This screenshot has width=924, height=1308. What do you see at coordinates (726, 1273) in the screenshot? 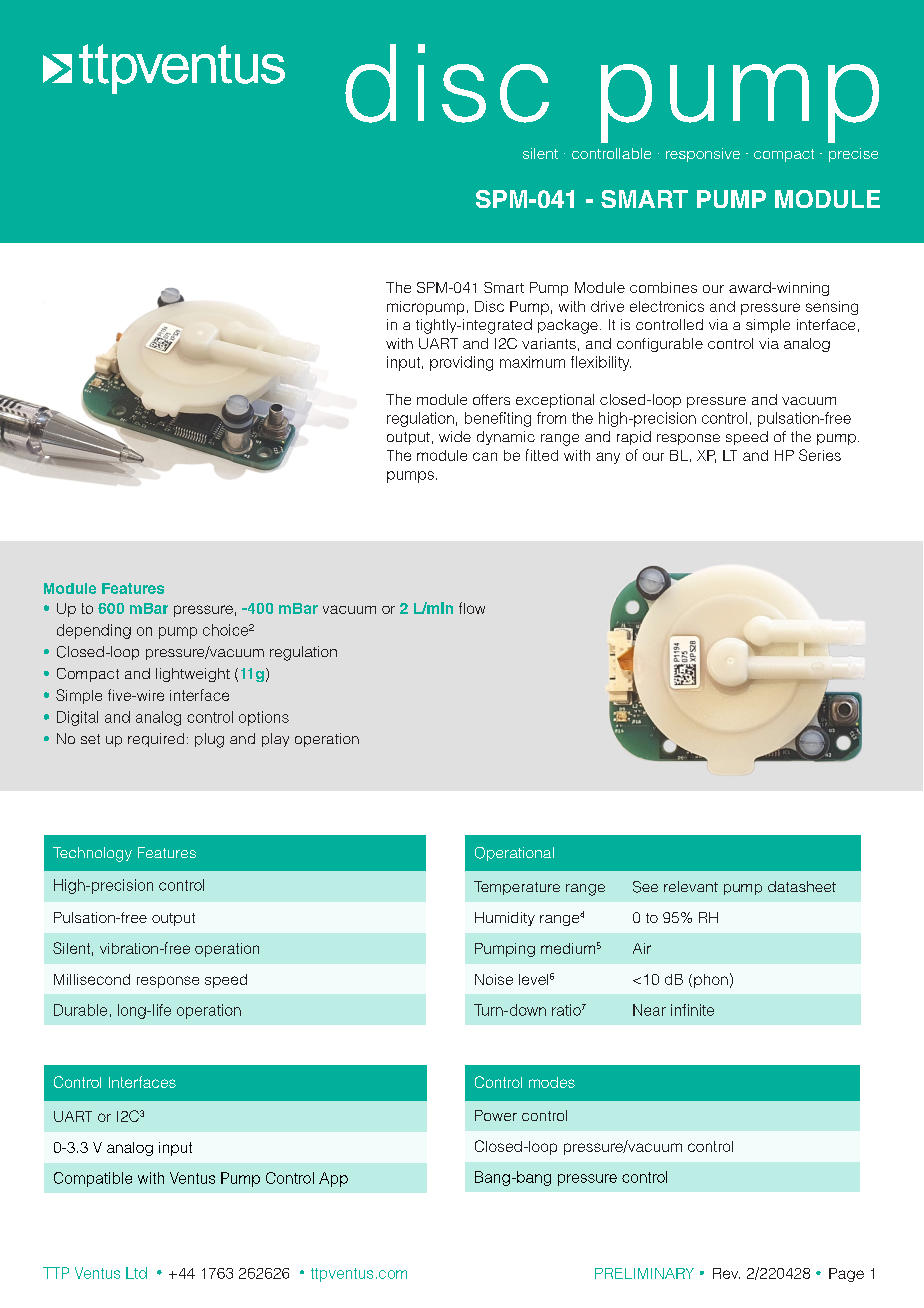
I see `Rev` at bounding box center [726, 1273].
